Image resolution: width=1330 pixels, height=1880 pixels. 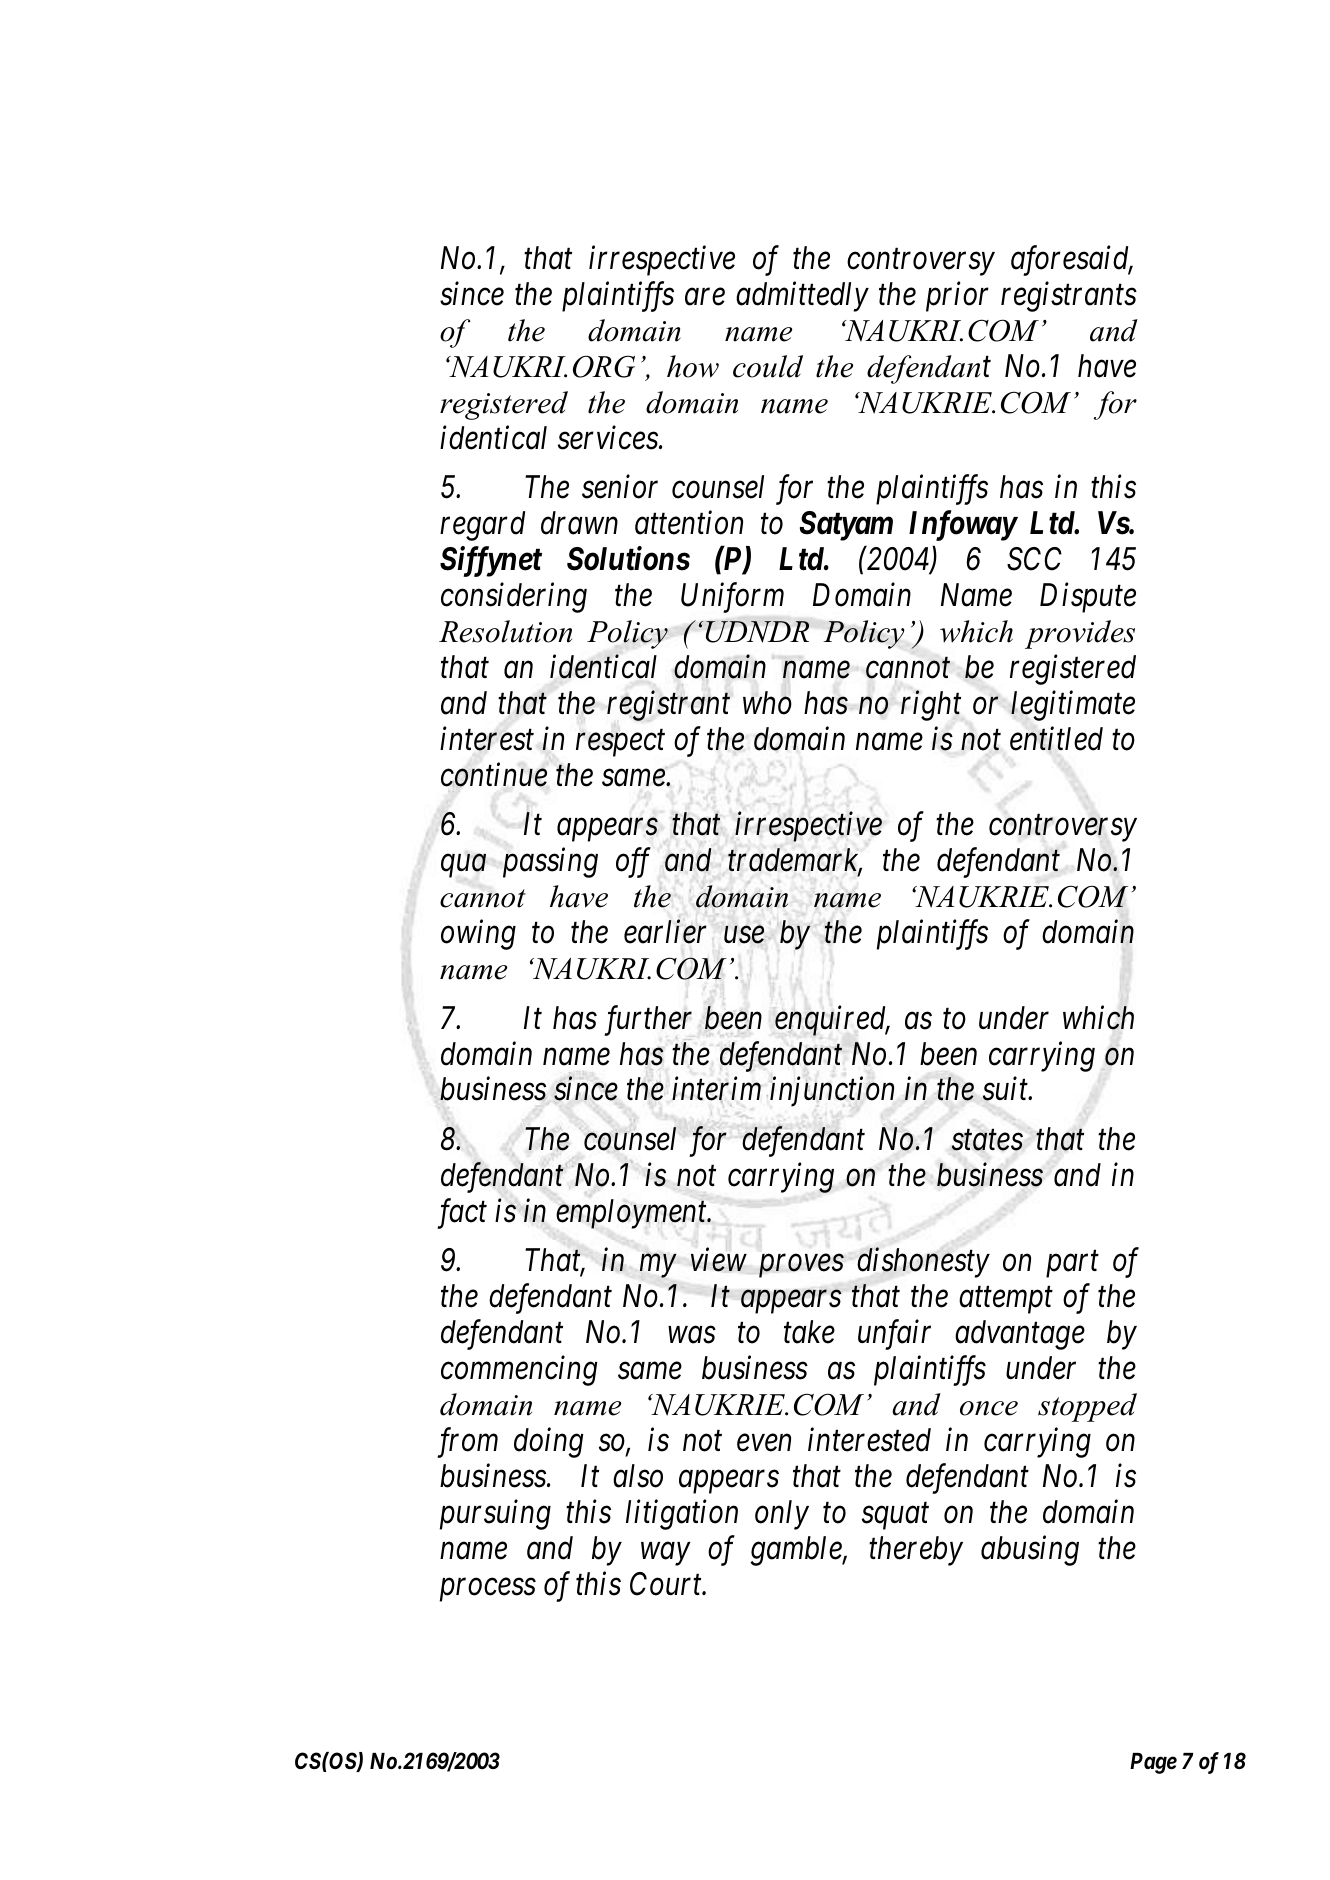 What do you see at coordinates (462, 1214) in the screenshot?
I see `fact` at bounding box center [462, 1214].
